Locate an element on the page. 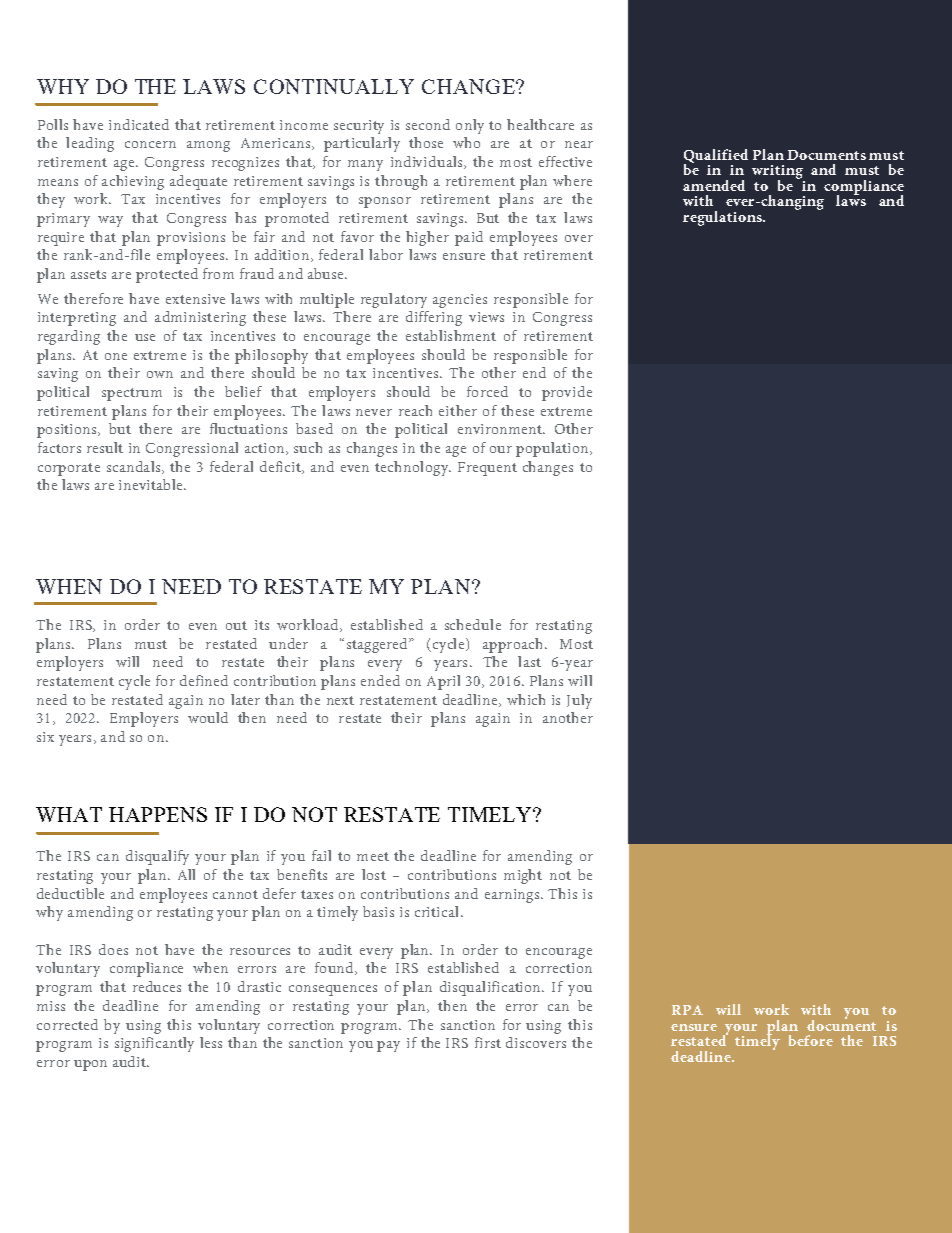  significantly is located at coordinates (154, 1044).
